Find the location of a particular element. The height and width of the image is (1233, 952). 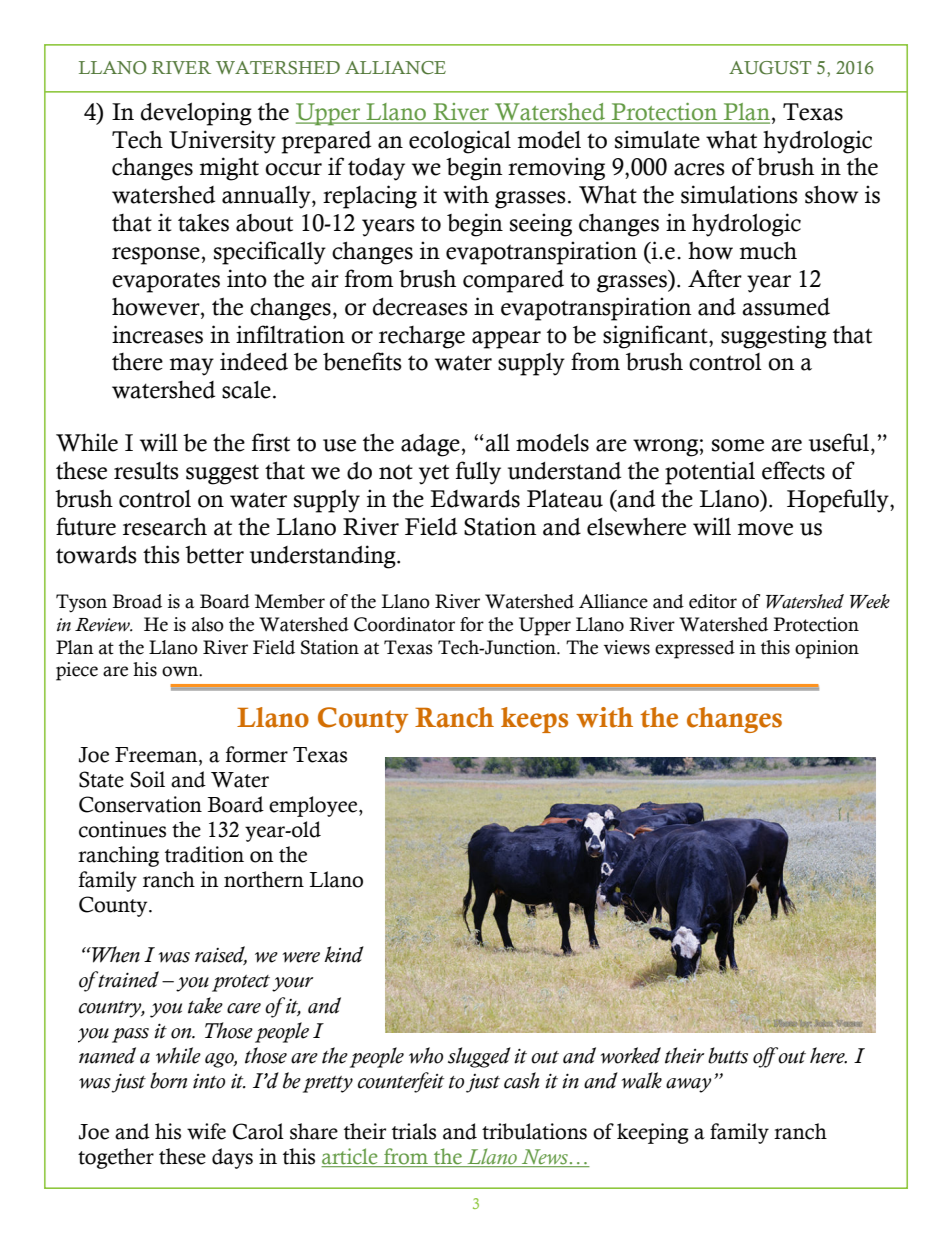

Coordinator is located at coordinates (404, 624).
